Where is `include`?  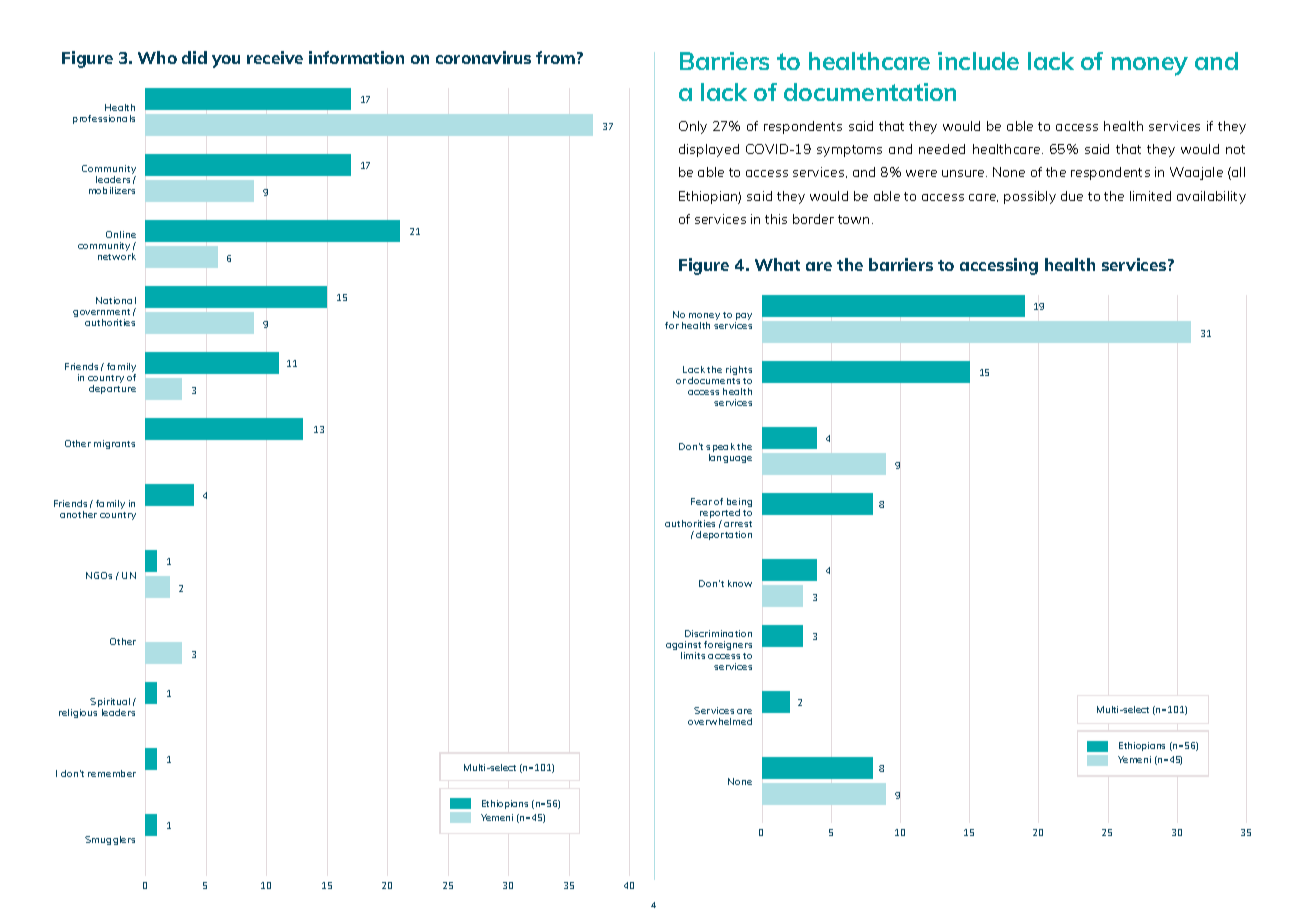
include is located at coordinates (978, 61).
